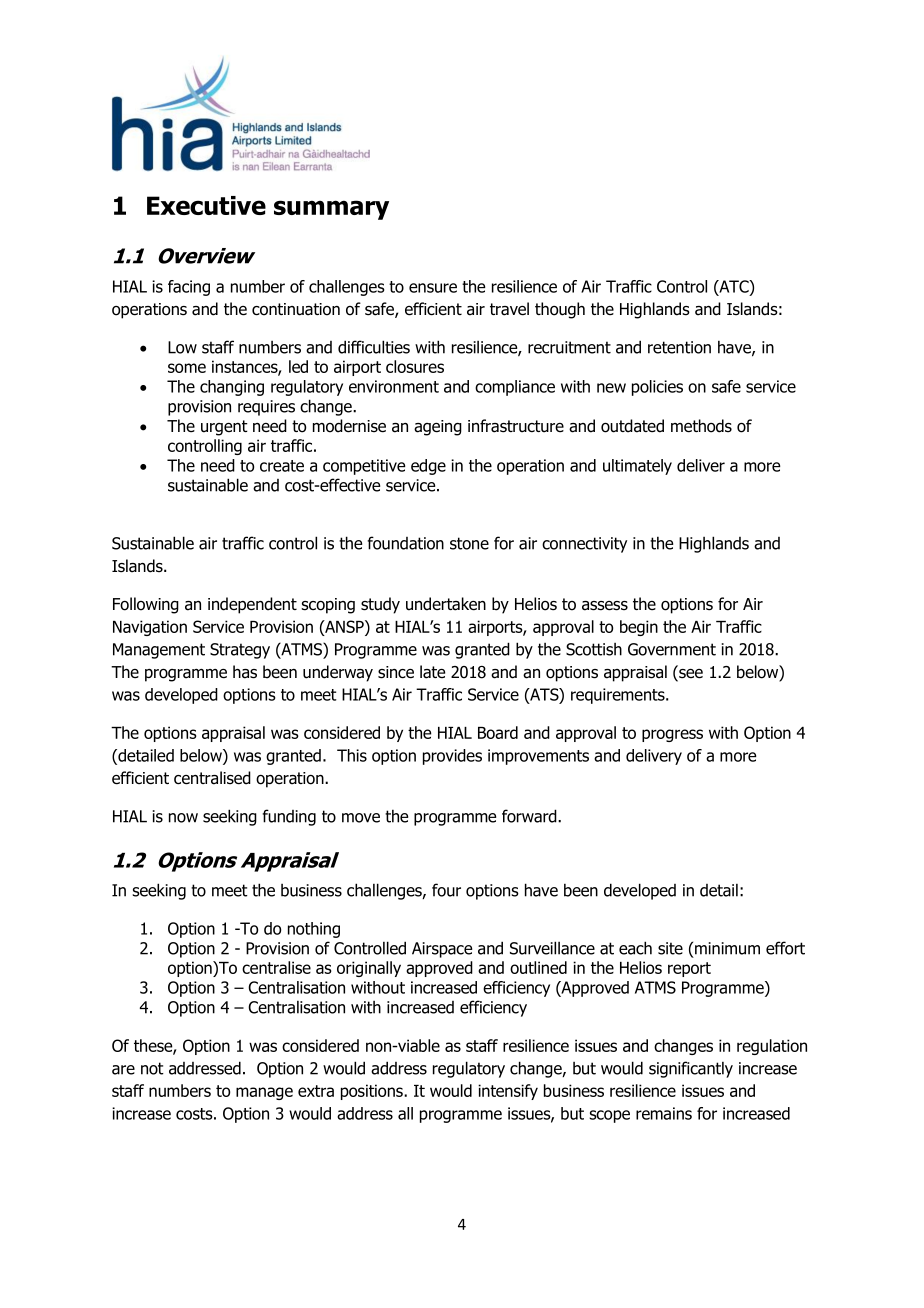  I want to click on Strategy, so click(240, 651).
